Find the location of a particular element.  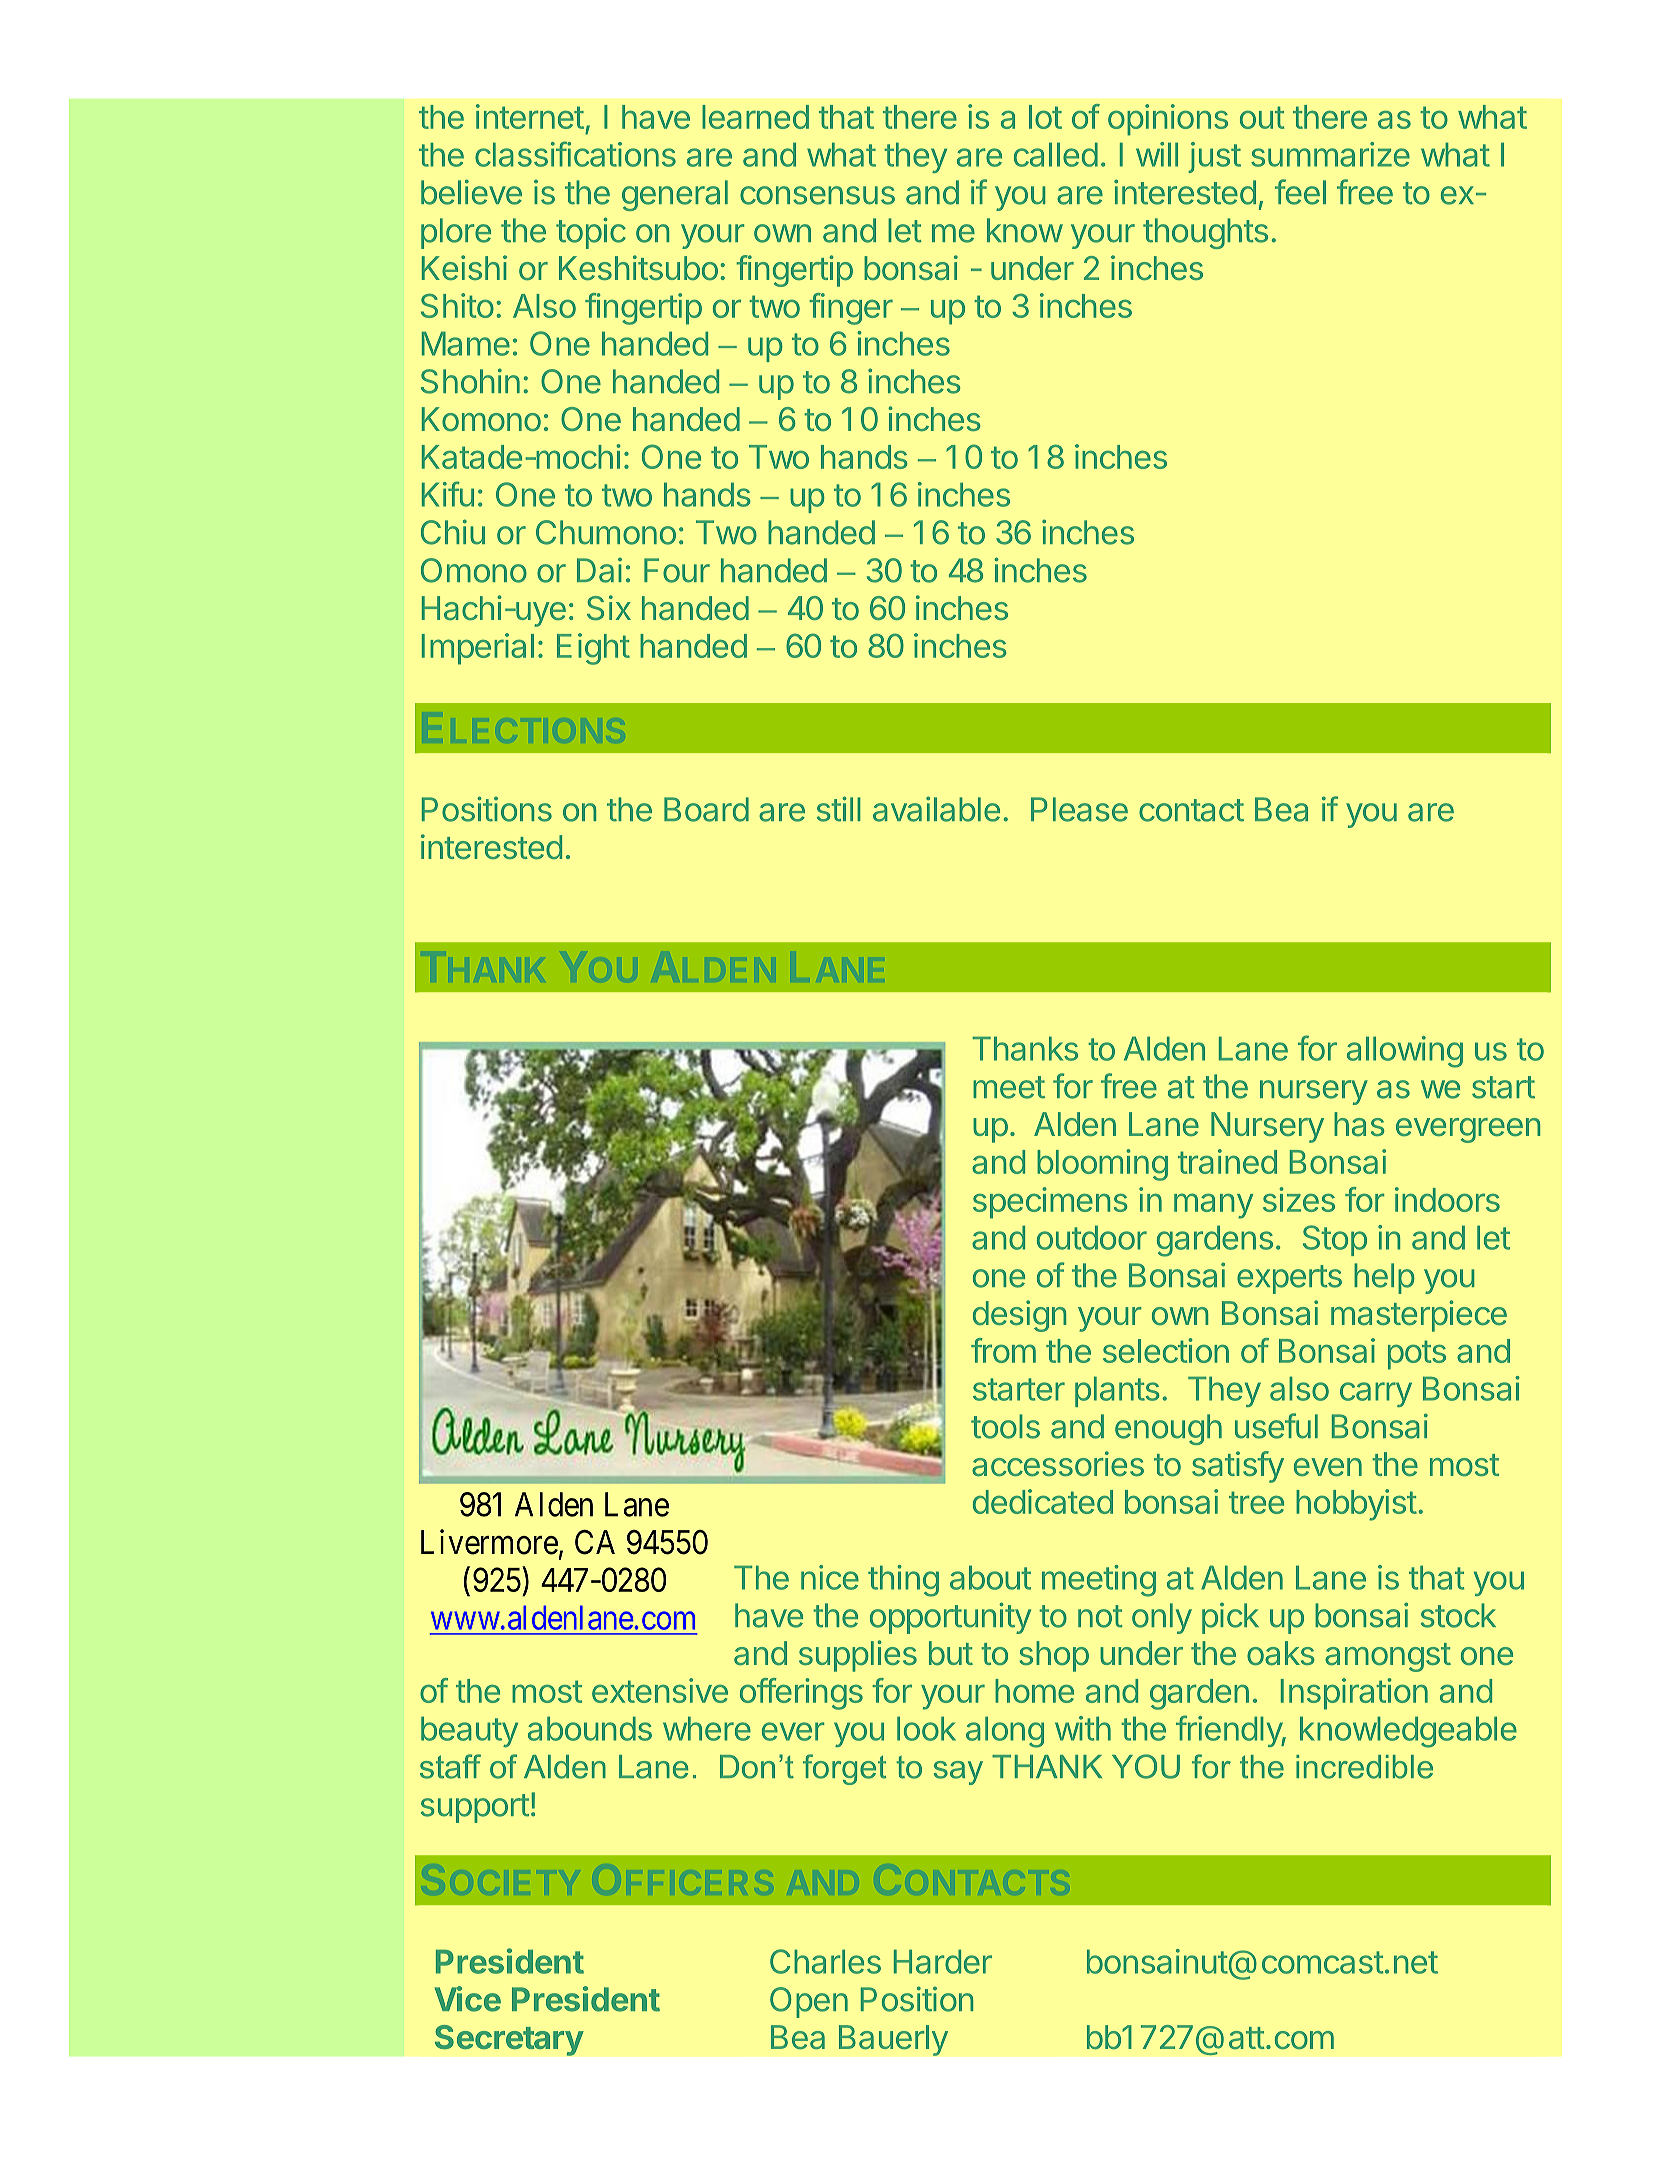

called is located at coordinates (1056, 155).
